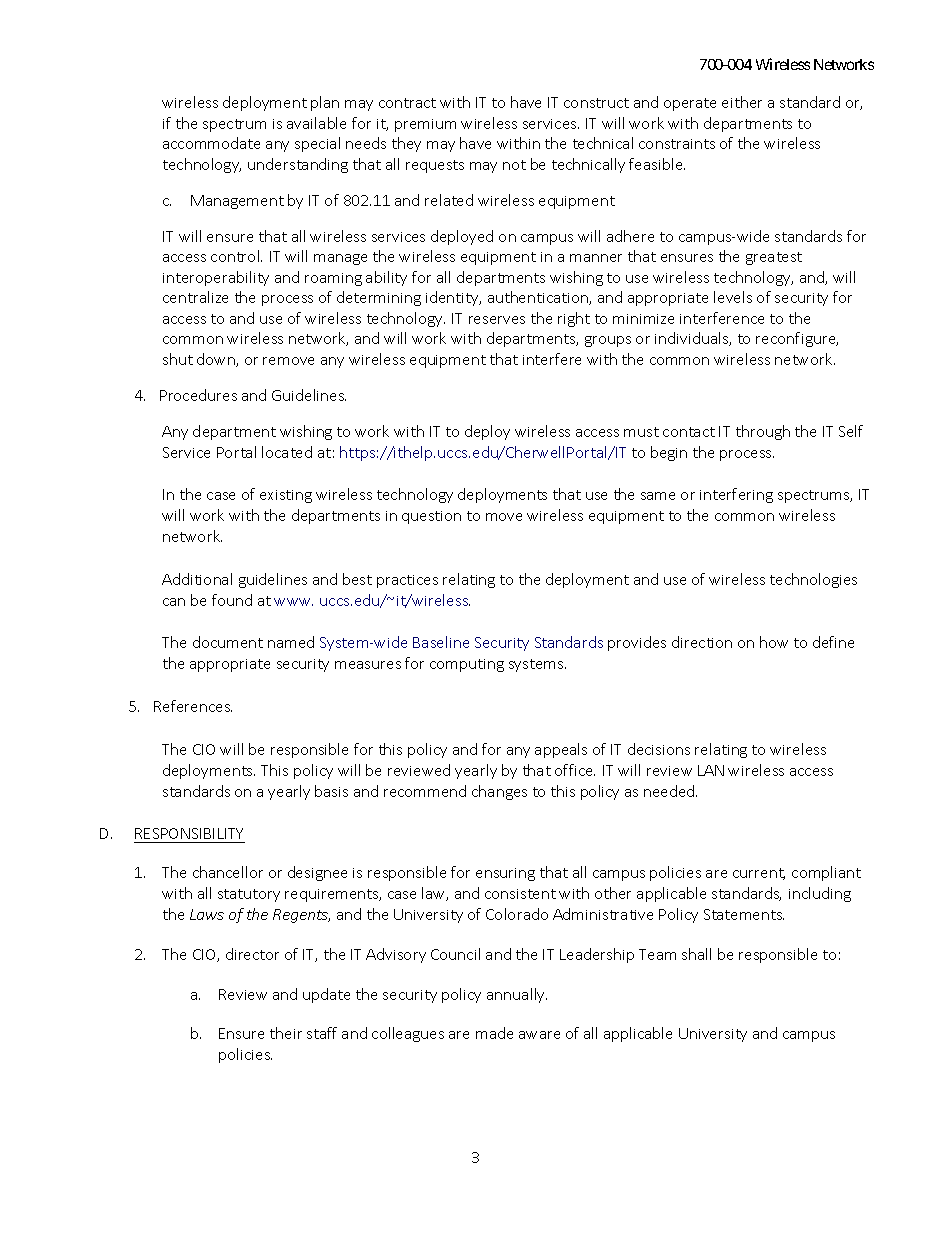 The width and height of the page is (952, 1233). Describe the element at coordinates (763, 432) in the page. I see `through` at that location.
